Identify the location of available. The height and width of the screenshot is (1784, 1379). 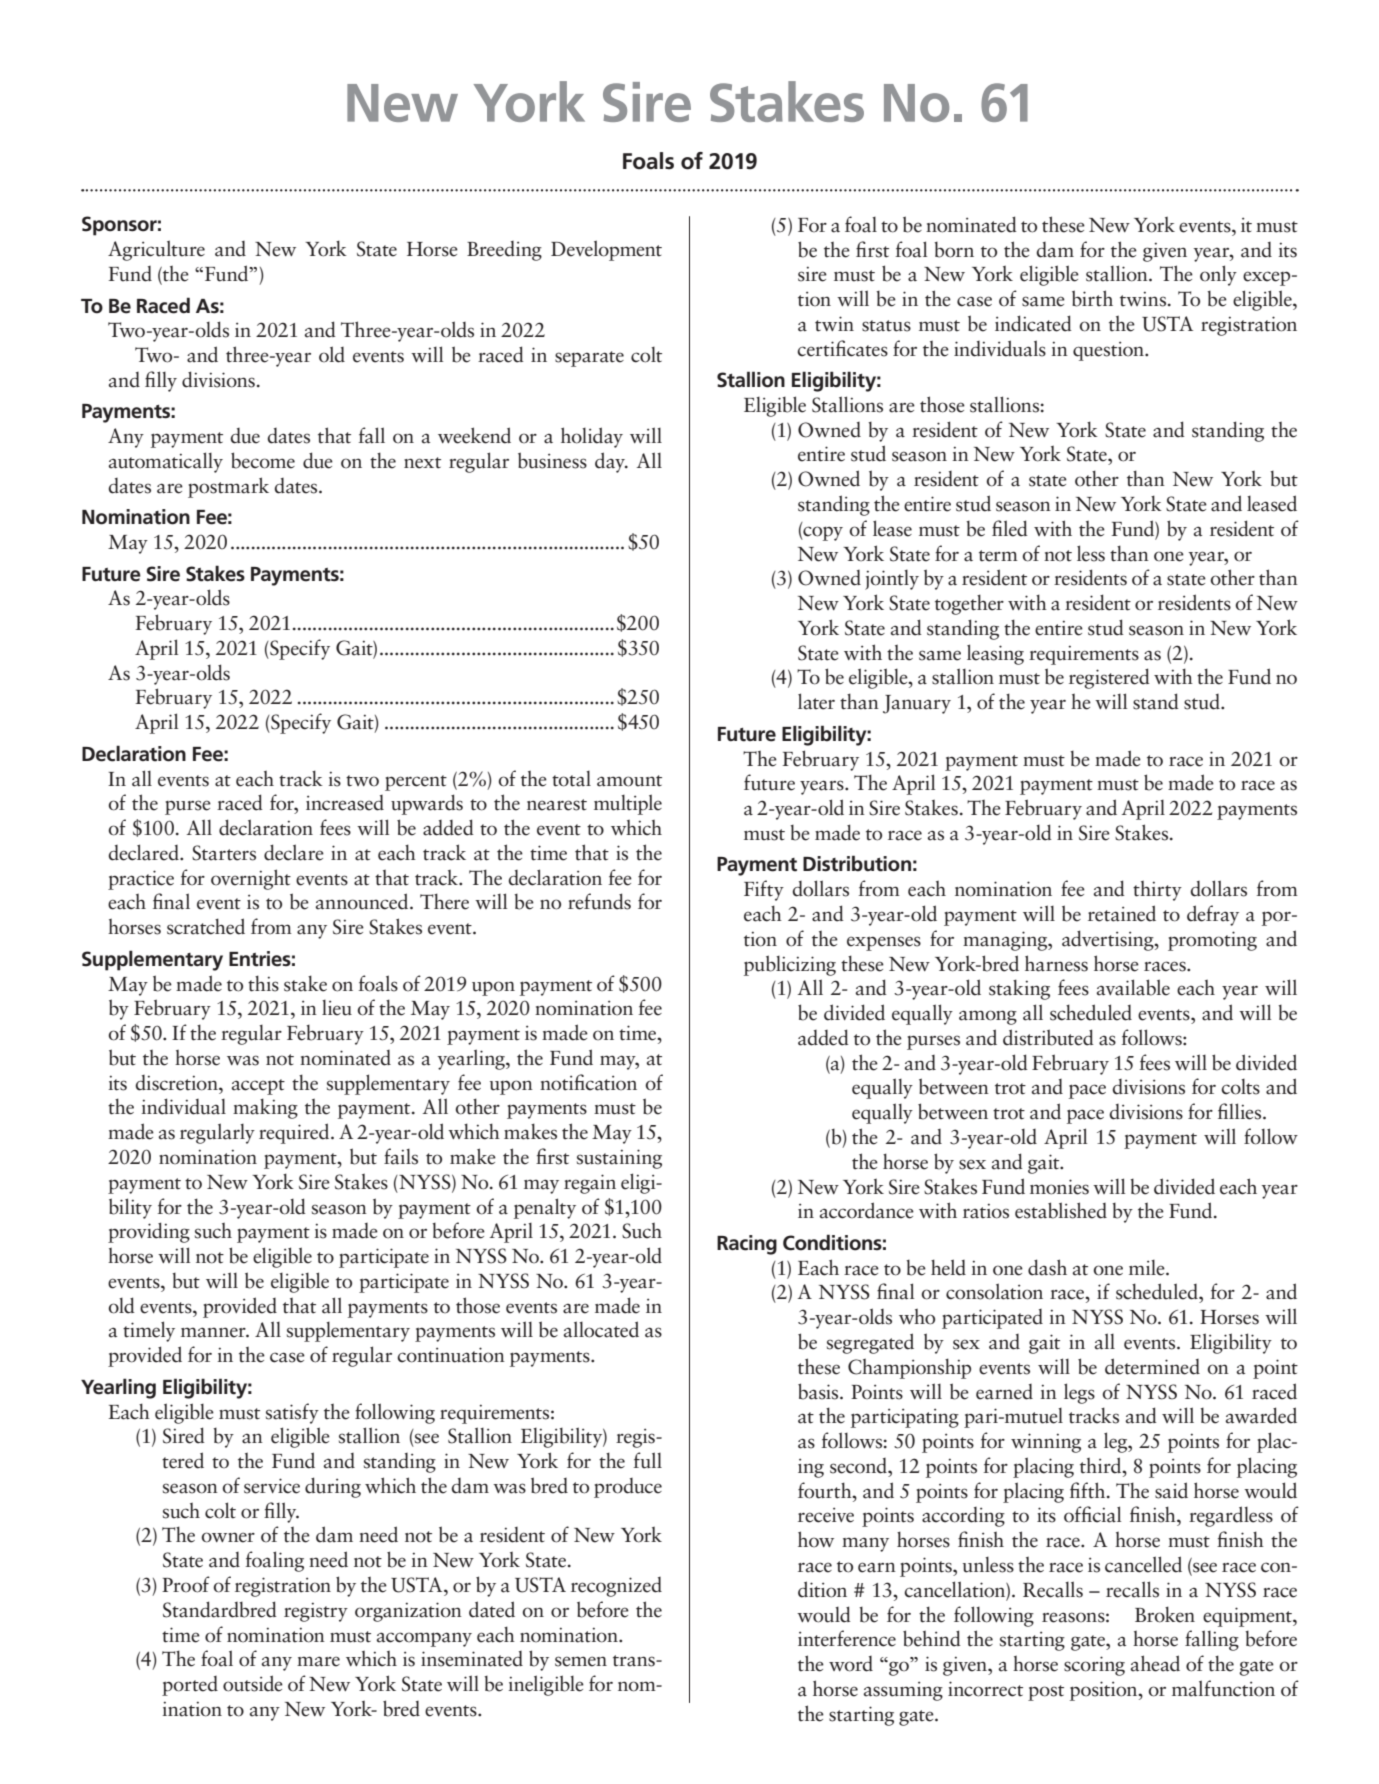
(1133, 987).
